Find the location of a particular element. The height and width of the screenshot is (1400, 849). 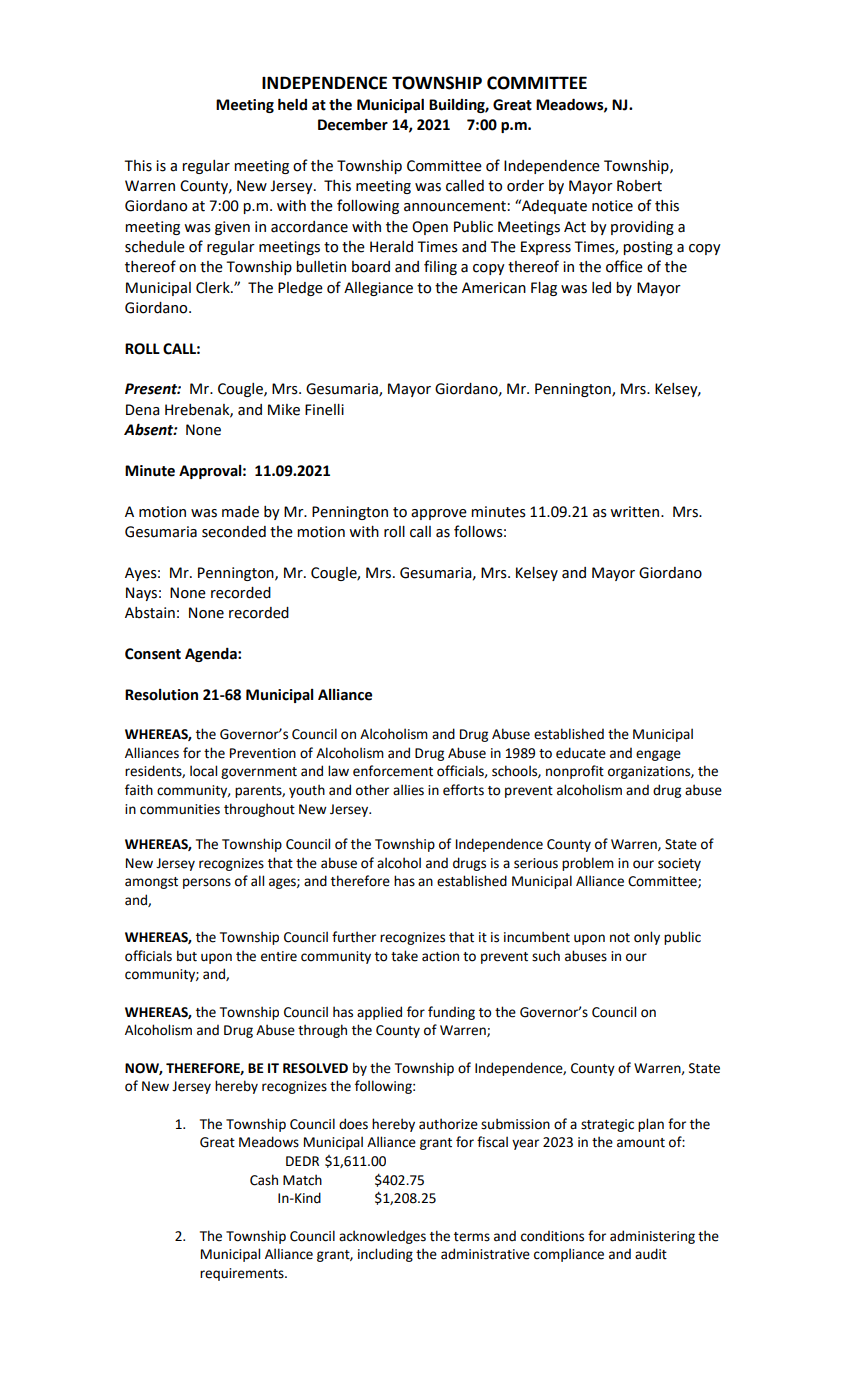

take is located at coordinates (404, 956).
